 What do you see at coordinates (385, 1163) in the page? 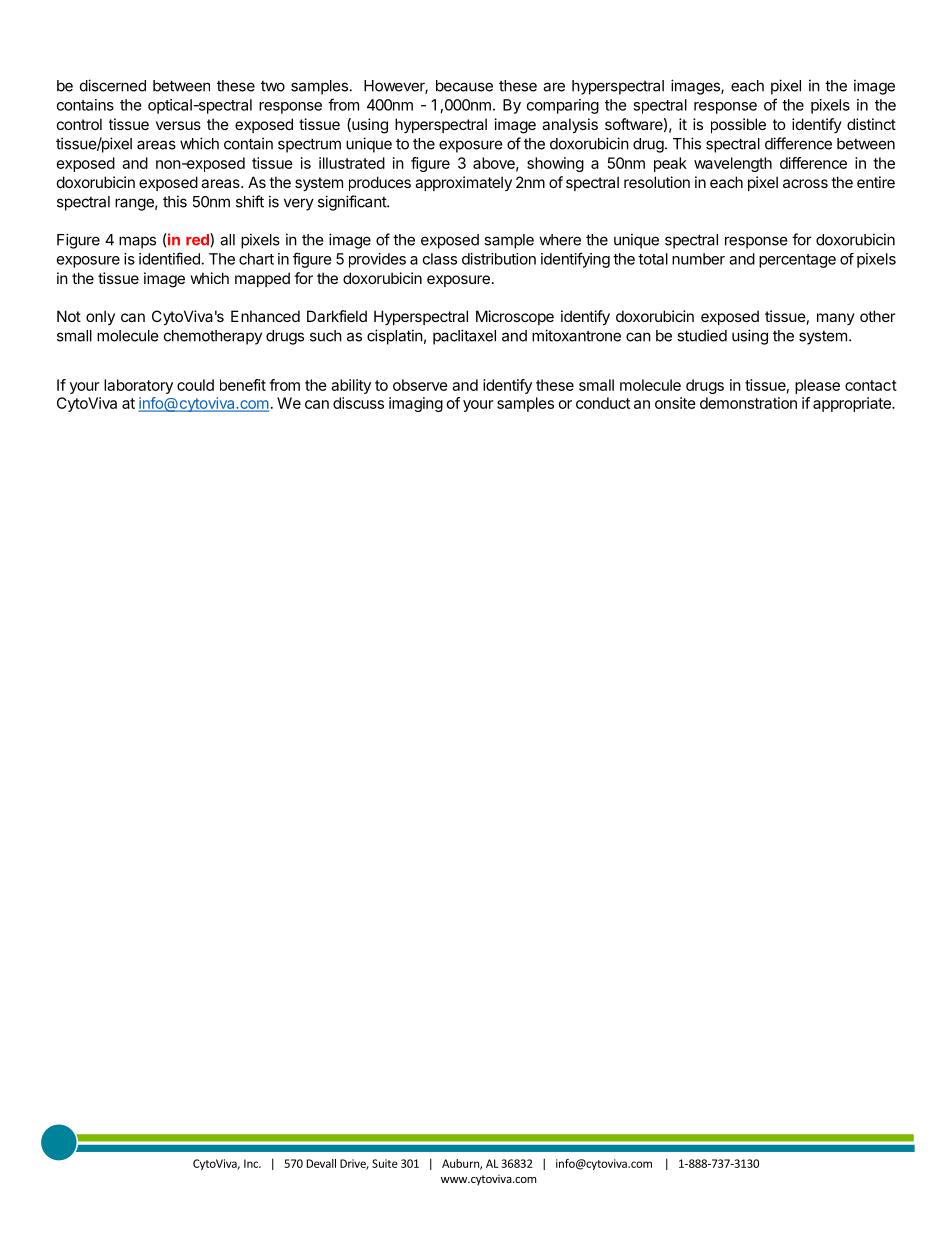
I see `Suite` at bounding box center [385, 1163].
